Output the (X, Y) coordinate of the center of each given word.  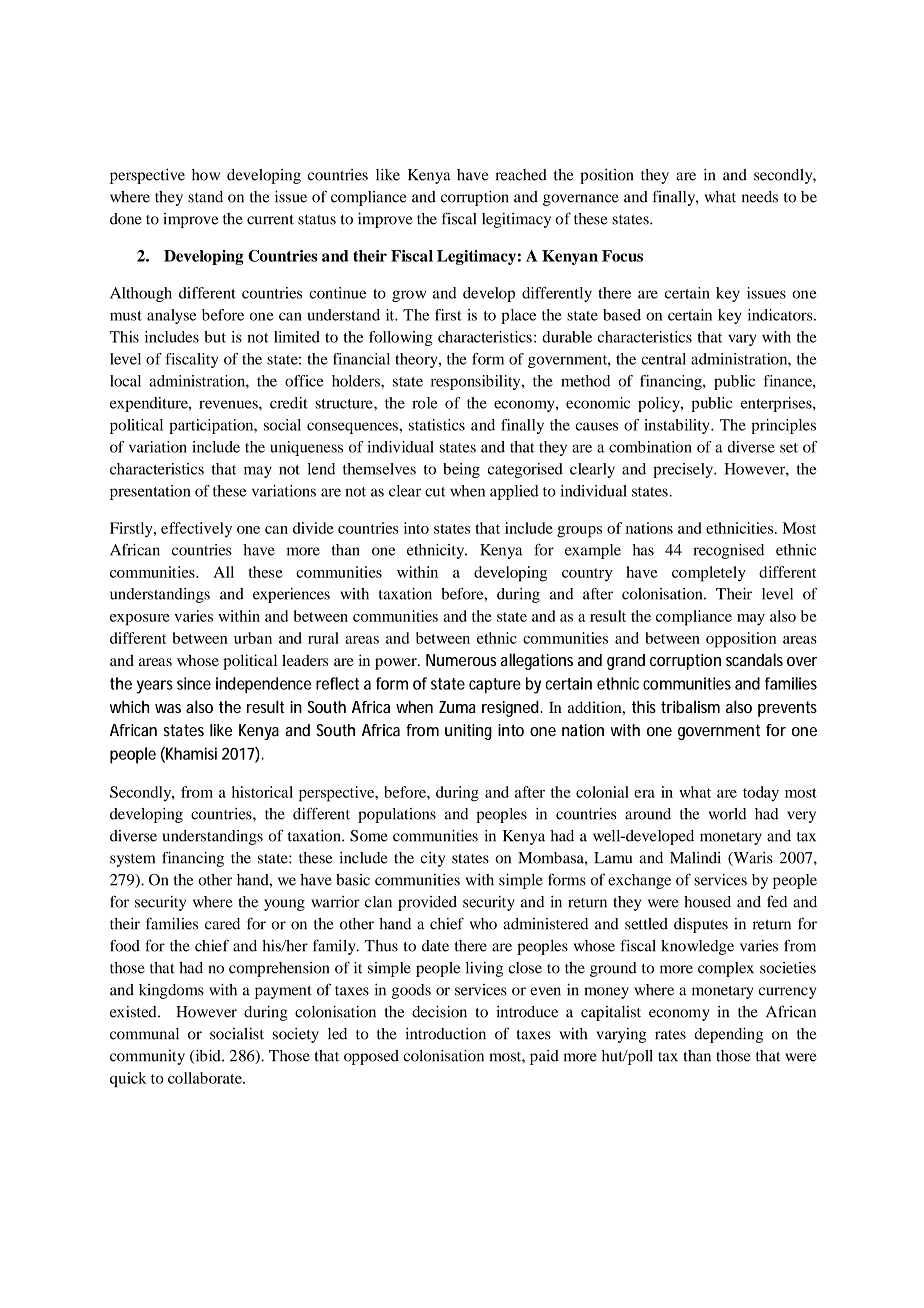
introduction (445, 1034)
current (270, 220)
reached (521, 175)
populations (397, 815)
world (727, 814)
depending (728, 1035)
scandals (754, 659)
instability (678, 426)
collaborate (206, 1078)
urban (253, 638)
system (132, 860)
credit (289, 403)
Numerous (461, 660)
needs (760, 197)
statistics (437, 425)
